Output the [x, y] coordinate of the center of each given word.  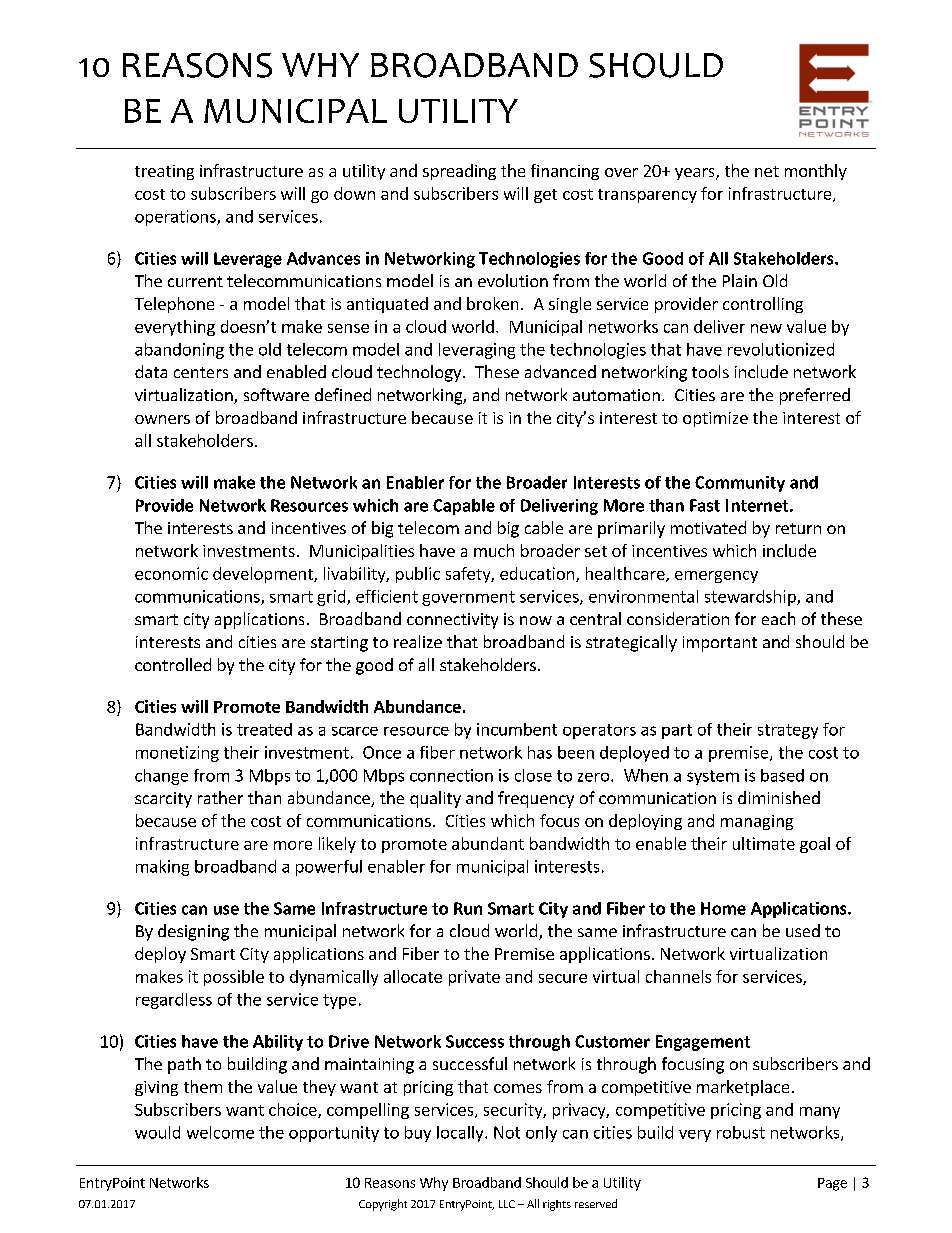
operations [176, 218]
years [696, 174]
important [720, 644]
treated [264, 729]
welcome [220, 1132]
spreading [459, 172]
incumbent [517, 729]
